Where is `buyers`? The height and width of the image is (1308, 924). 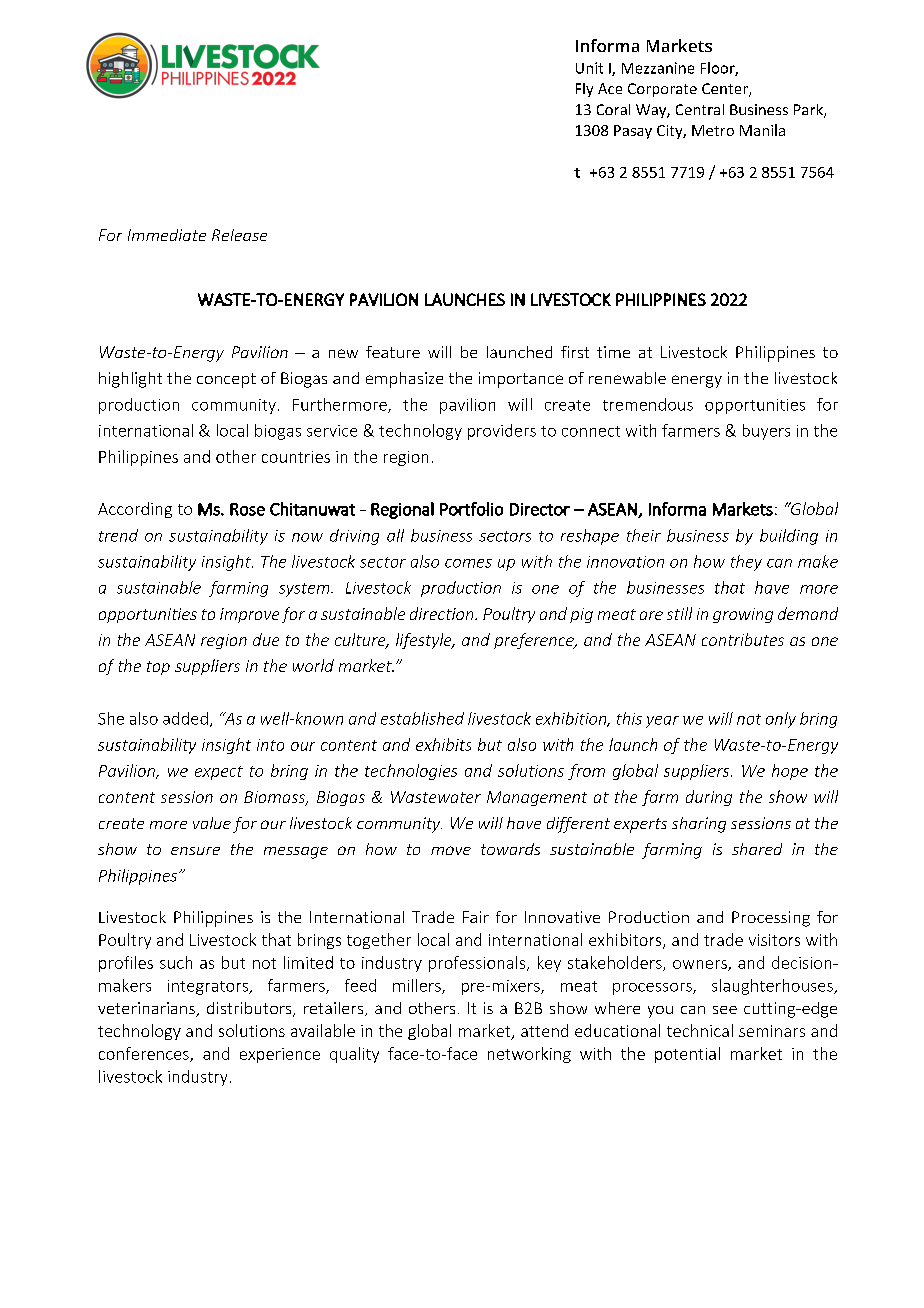 buyers is located at coordinates (766, 432).
